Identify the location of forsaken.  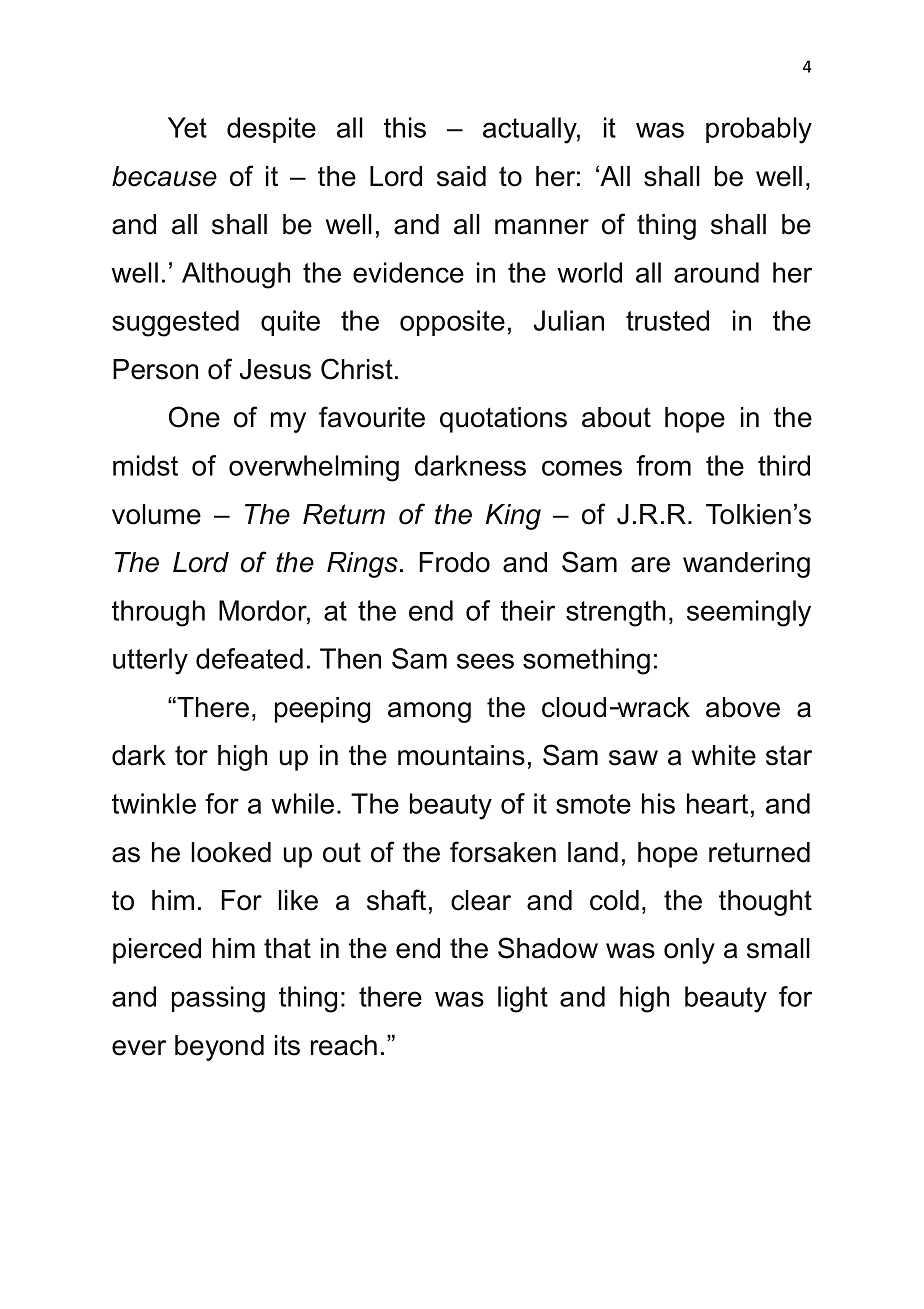
(503, 852).
